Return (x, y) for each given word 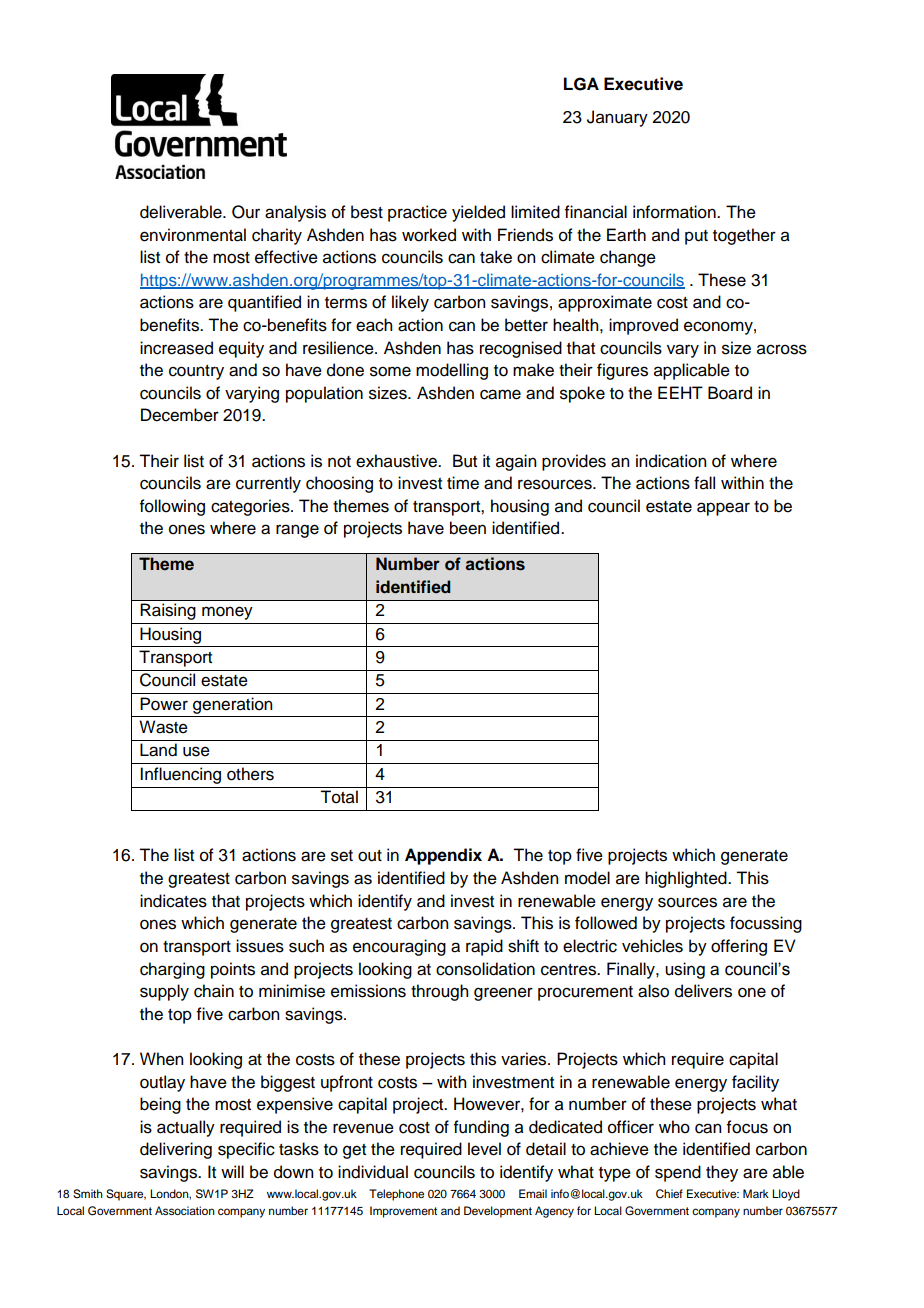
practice (417, 213)
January (617, 118)
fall (704, 483)
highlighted (687, 879)
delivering (176, 1150)
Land (158, 750)
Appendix (443, 856)
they (722, 1173)
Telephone (396, 1195)
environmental (193, 235)
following (172, 507)
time (463, 483)
